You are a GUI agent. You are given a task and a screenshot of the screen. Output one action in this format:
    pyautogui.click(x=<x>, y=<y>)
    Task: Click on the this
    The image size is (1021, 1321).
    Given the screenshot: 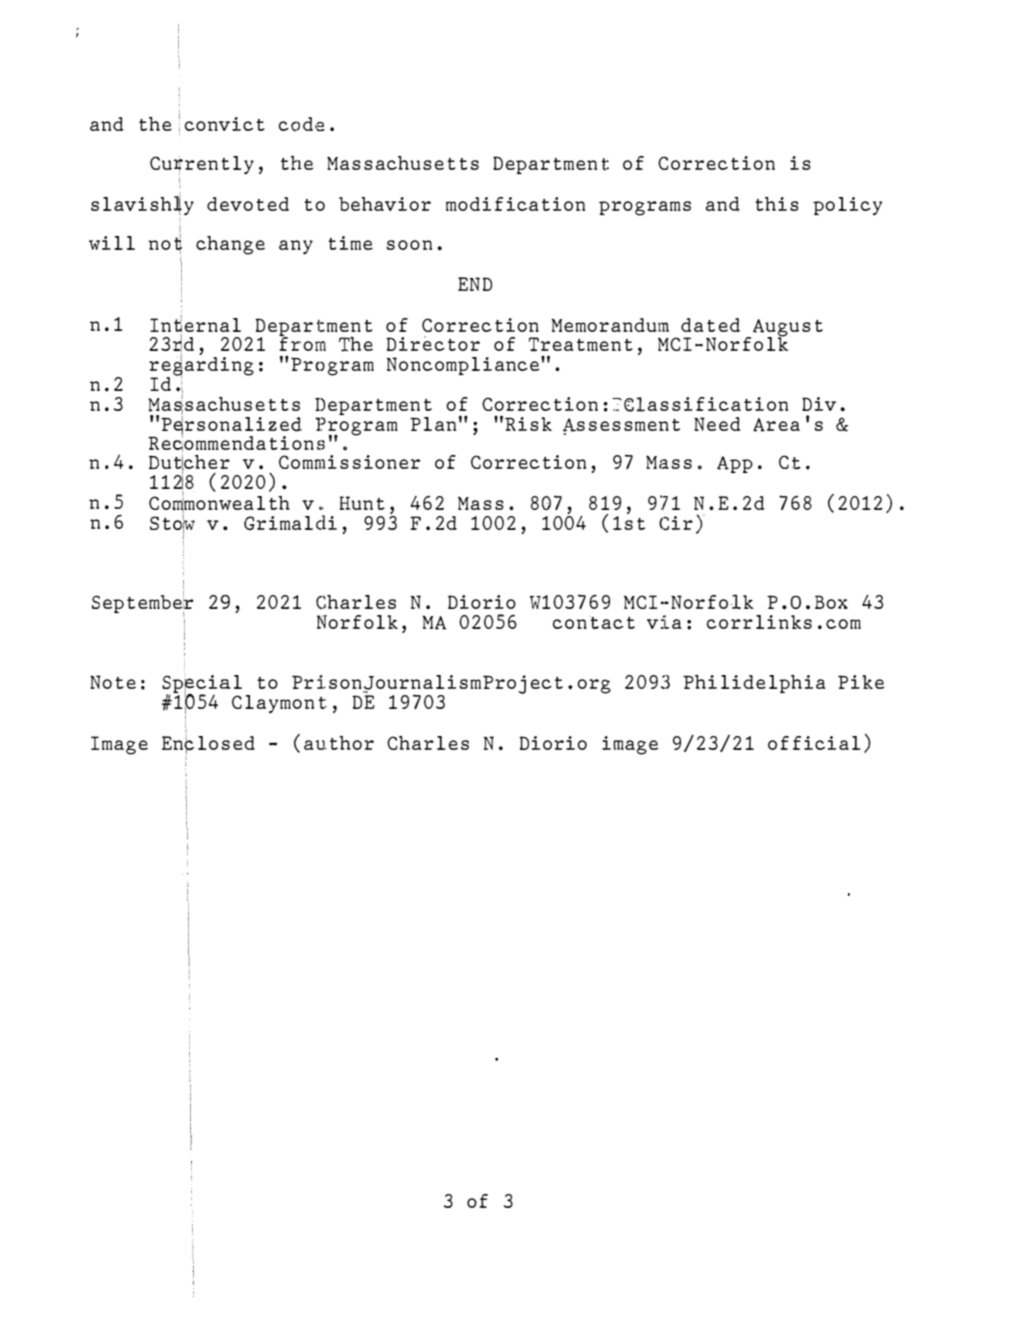 What is the action you would take?
    pyautogui.click(x=777, y=204)
